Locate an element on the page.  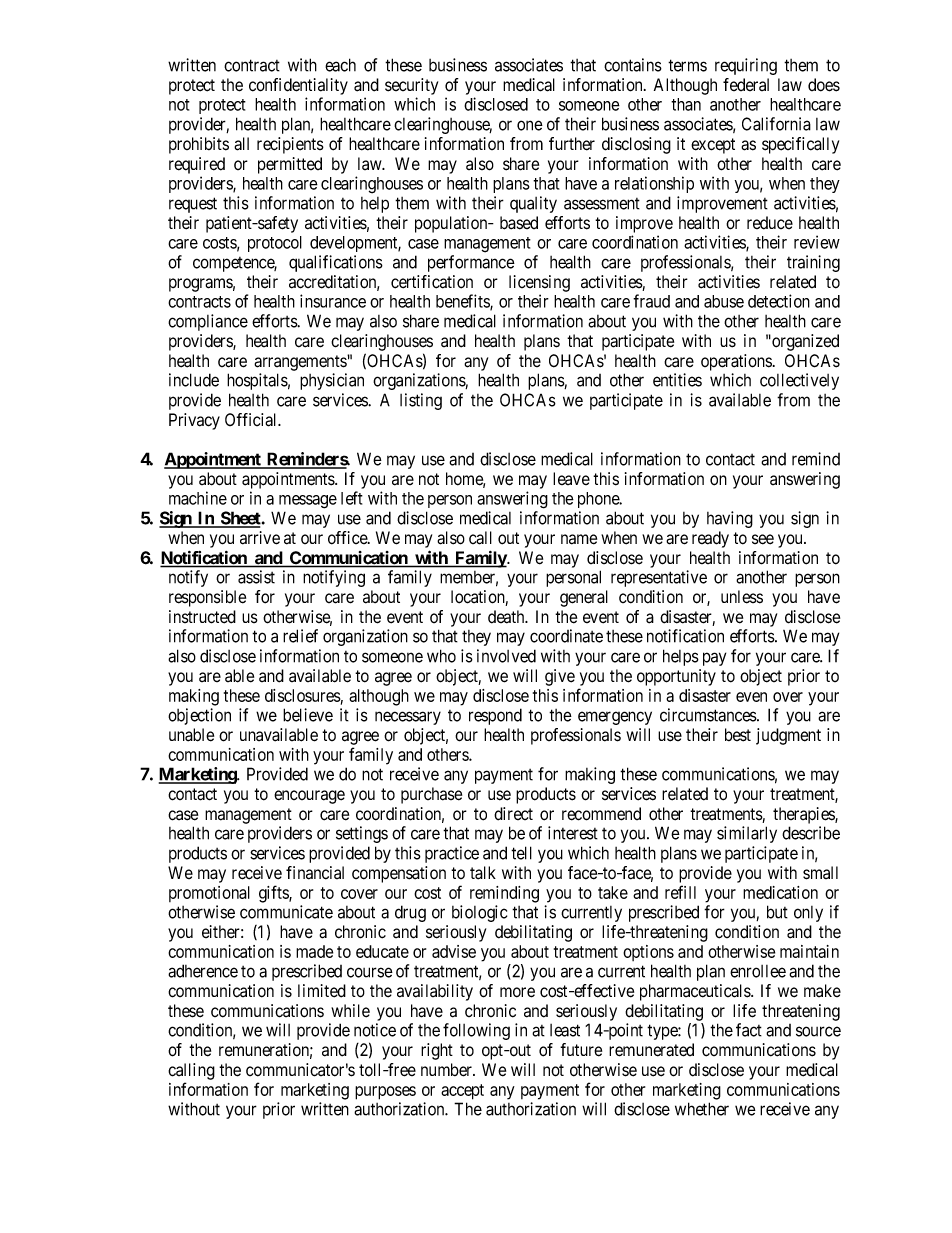
respond is located at coordinates (495, 716).
